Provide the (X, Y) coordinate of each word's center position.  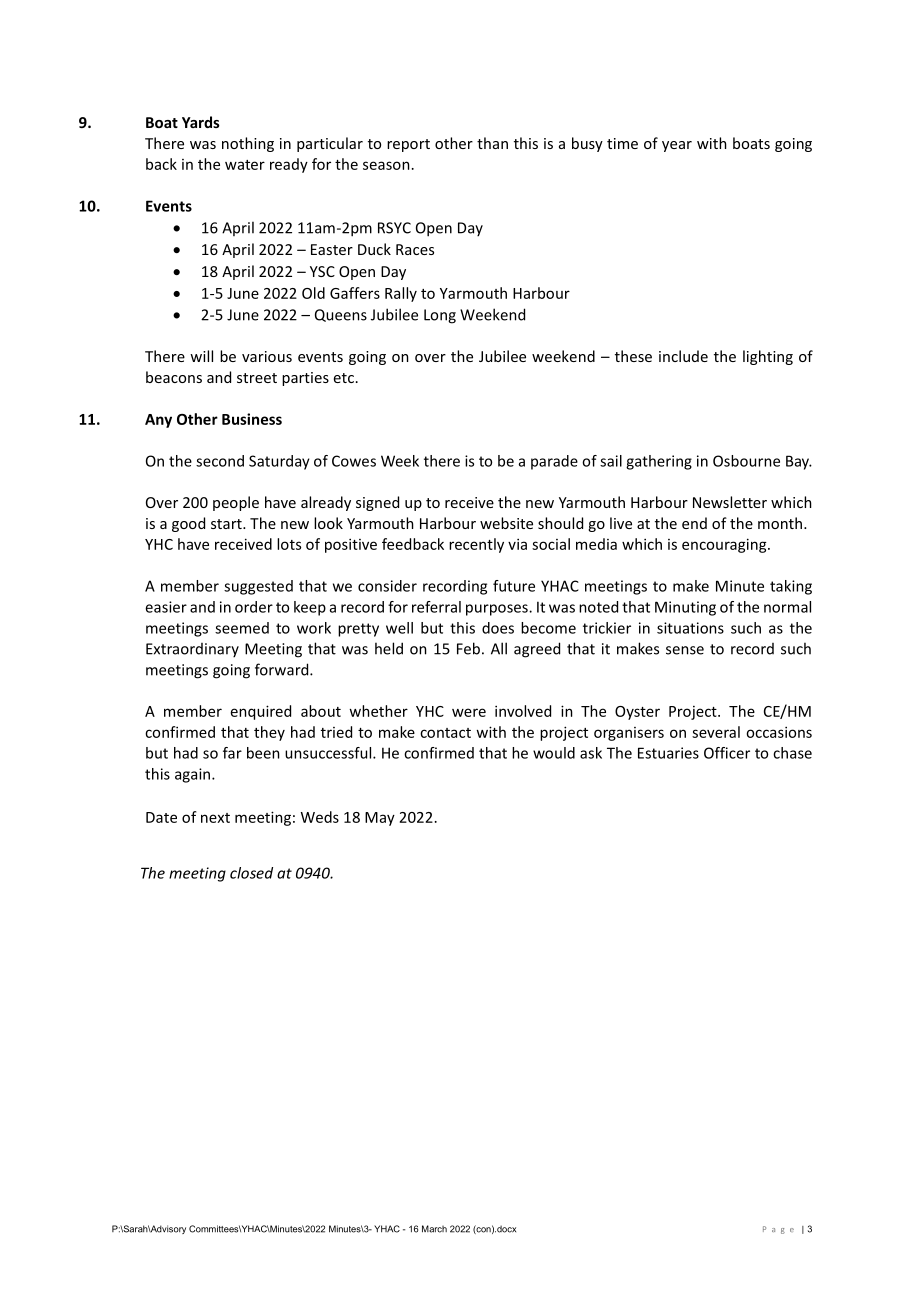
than (492, 143)
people (236, 503)
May (380, 819)
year (677, 146)
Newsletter (730, 502)
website (506, 523)
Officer (727, 753)
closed (251, 873)
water (245, 165)
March (434, 1229)
